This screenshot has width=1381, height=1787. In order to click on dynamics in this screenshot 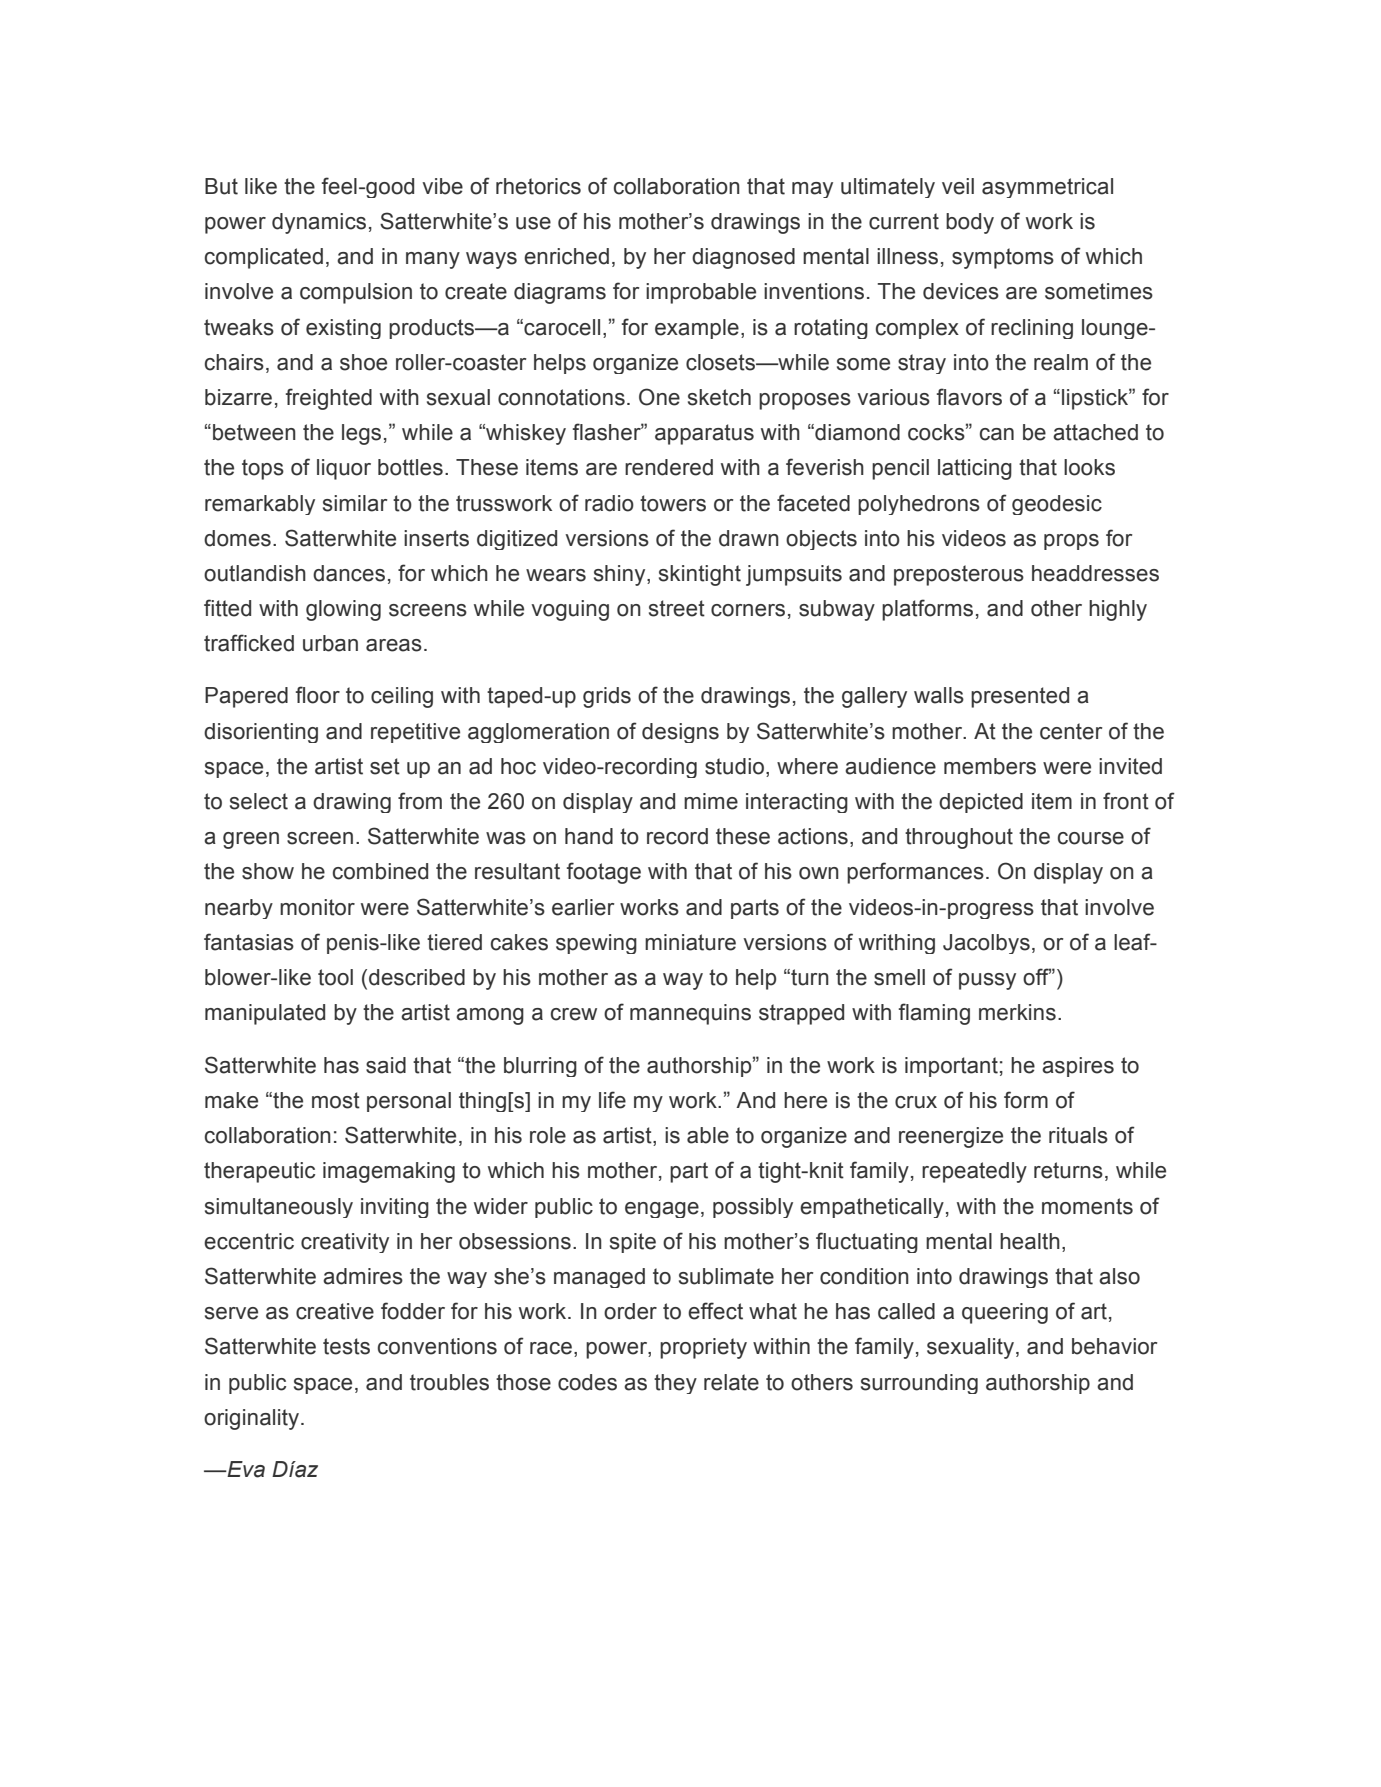, I will do `click(319, 223)`.
